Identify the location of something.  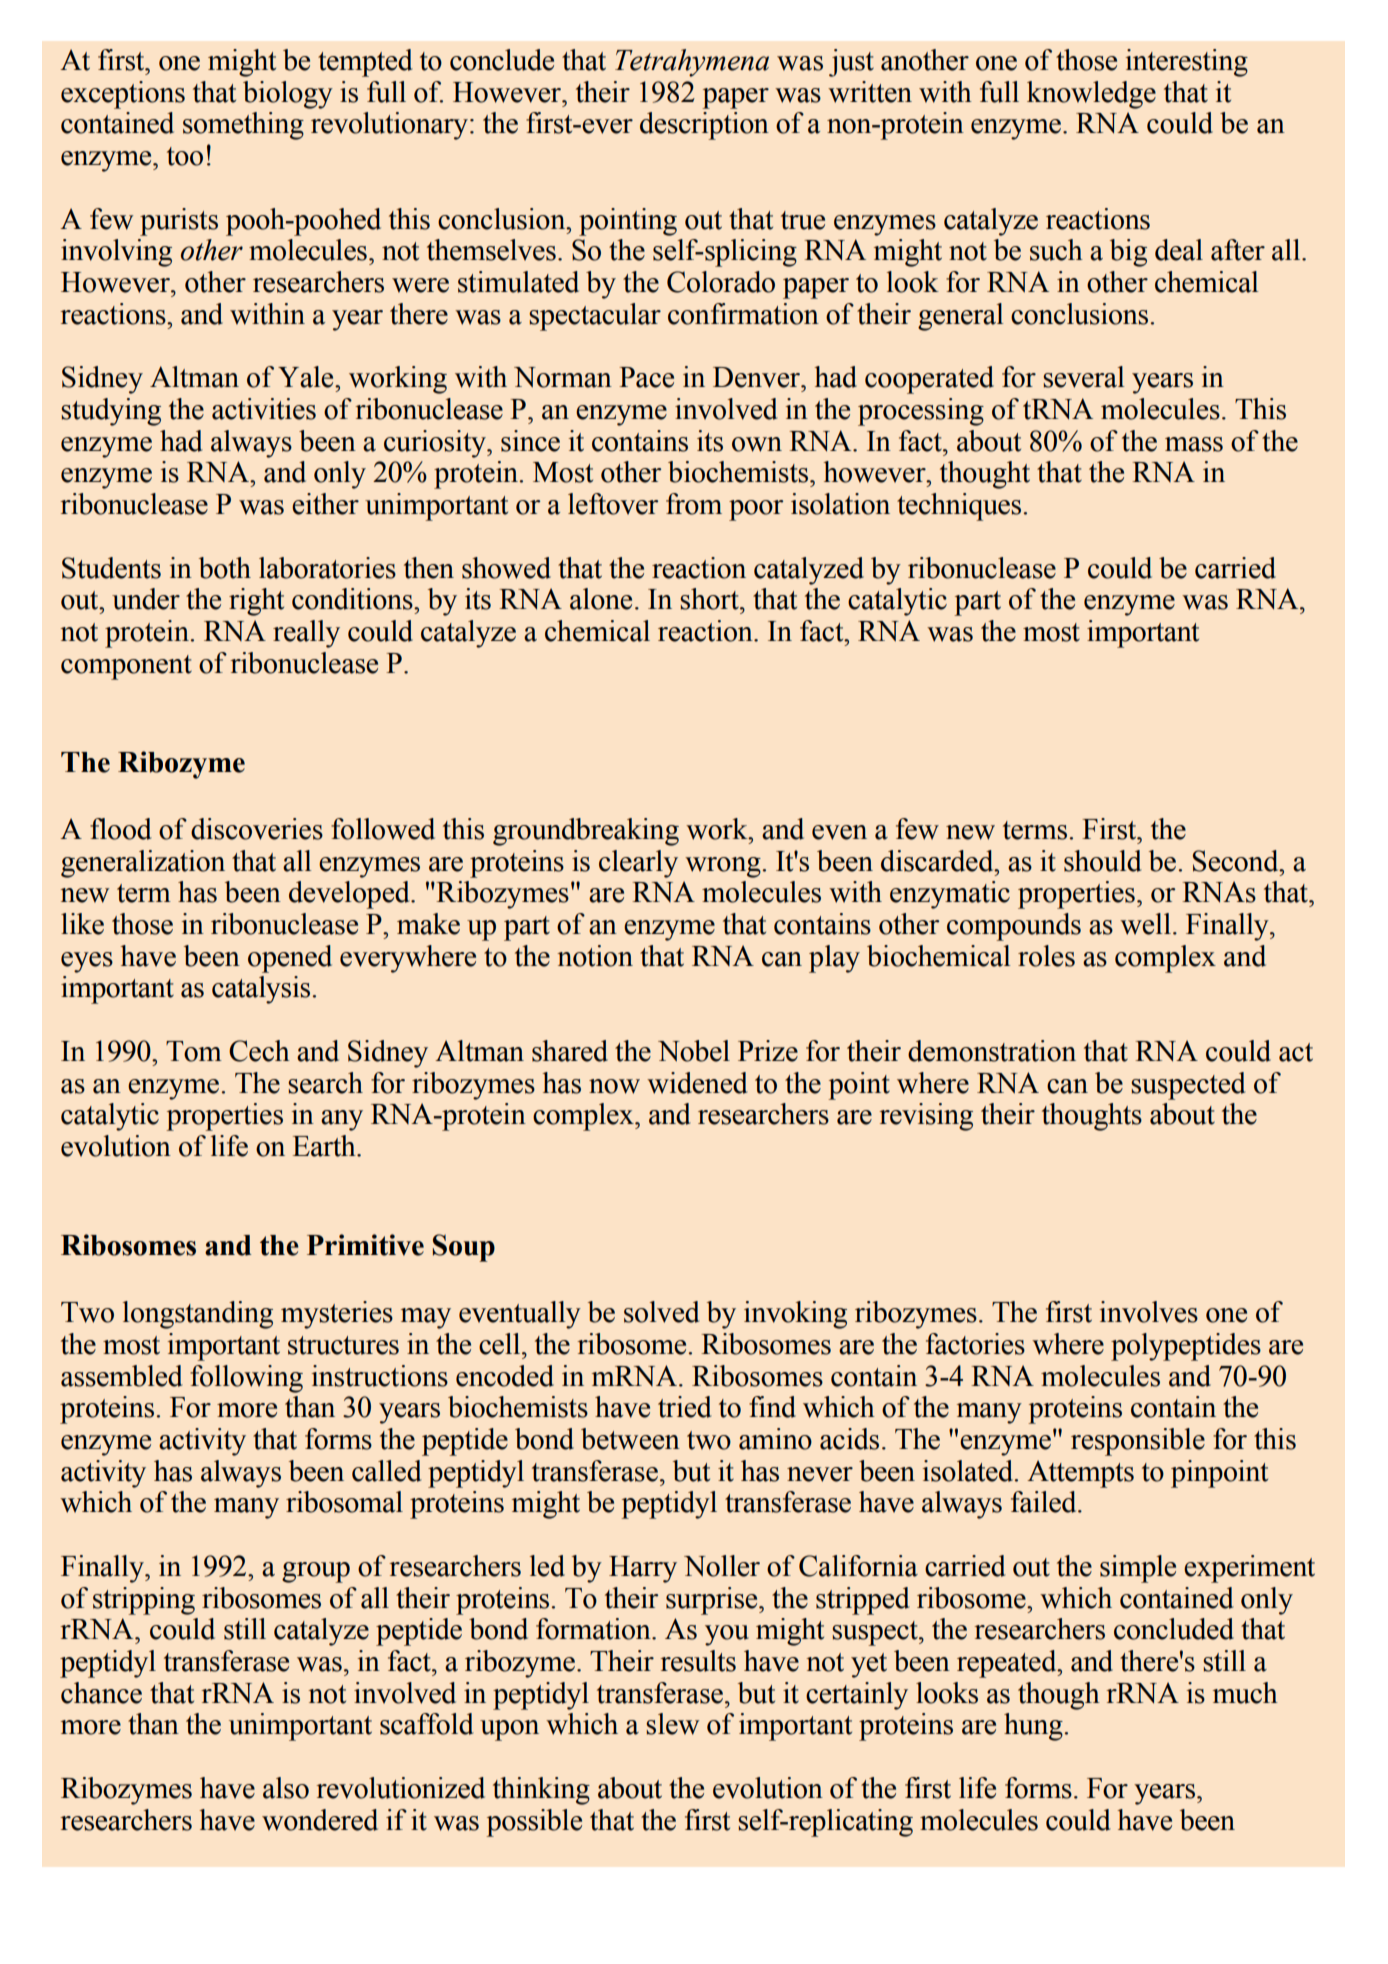
(243, 126).
